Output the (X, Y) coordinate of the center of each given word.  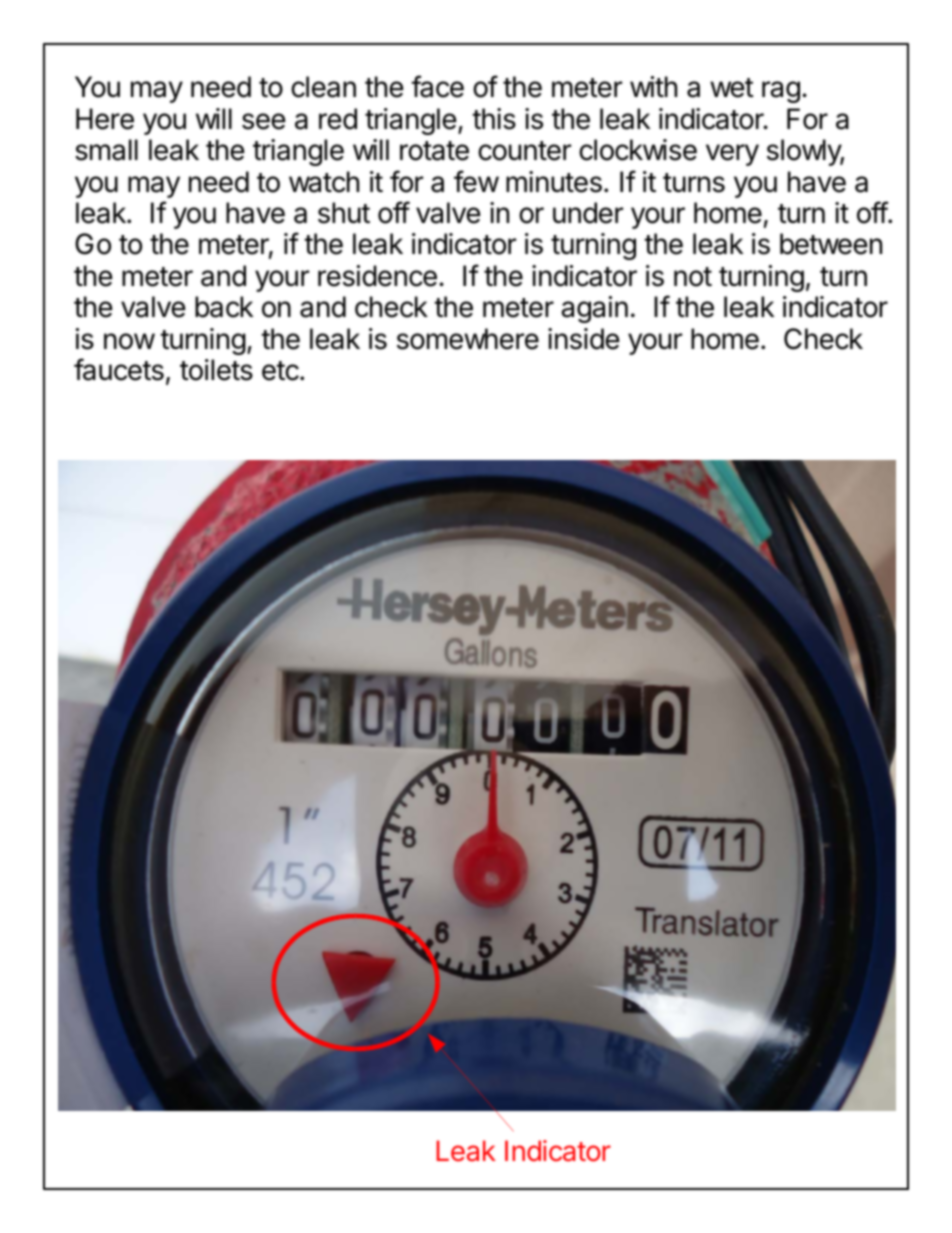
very (732, 155)
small (106, 150)
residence (377, 276)
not (693, 277)
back (224, 307)
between (831, 244)
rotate (434, 151)
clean (323, 87)
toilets (216, 370)
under (588, 213)
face (437, 86)
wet (732, 88)
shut (344, 213)
